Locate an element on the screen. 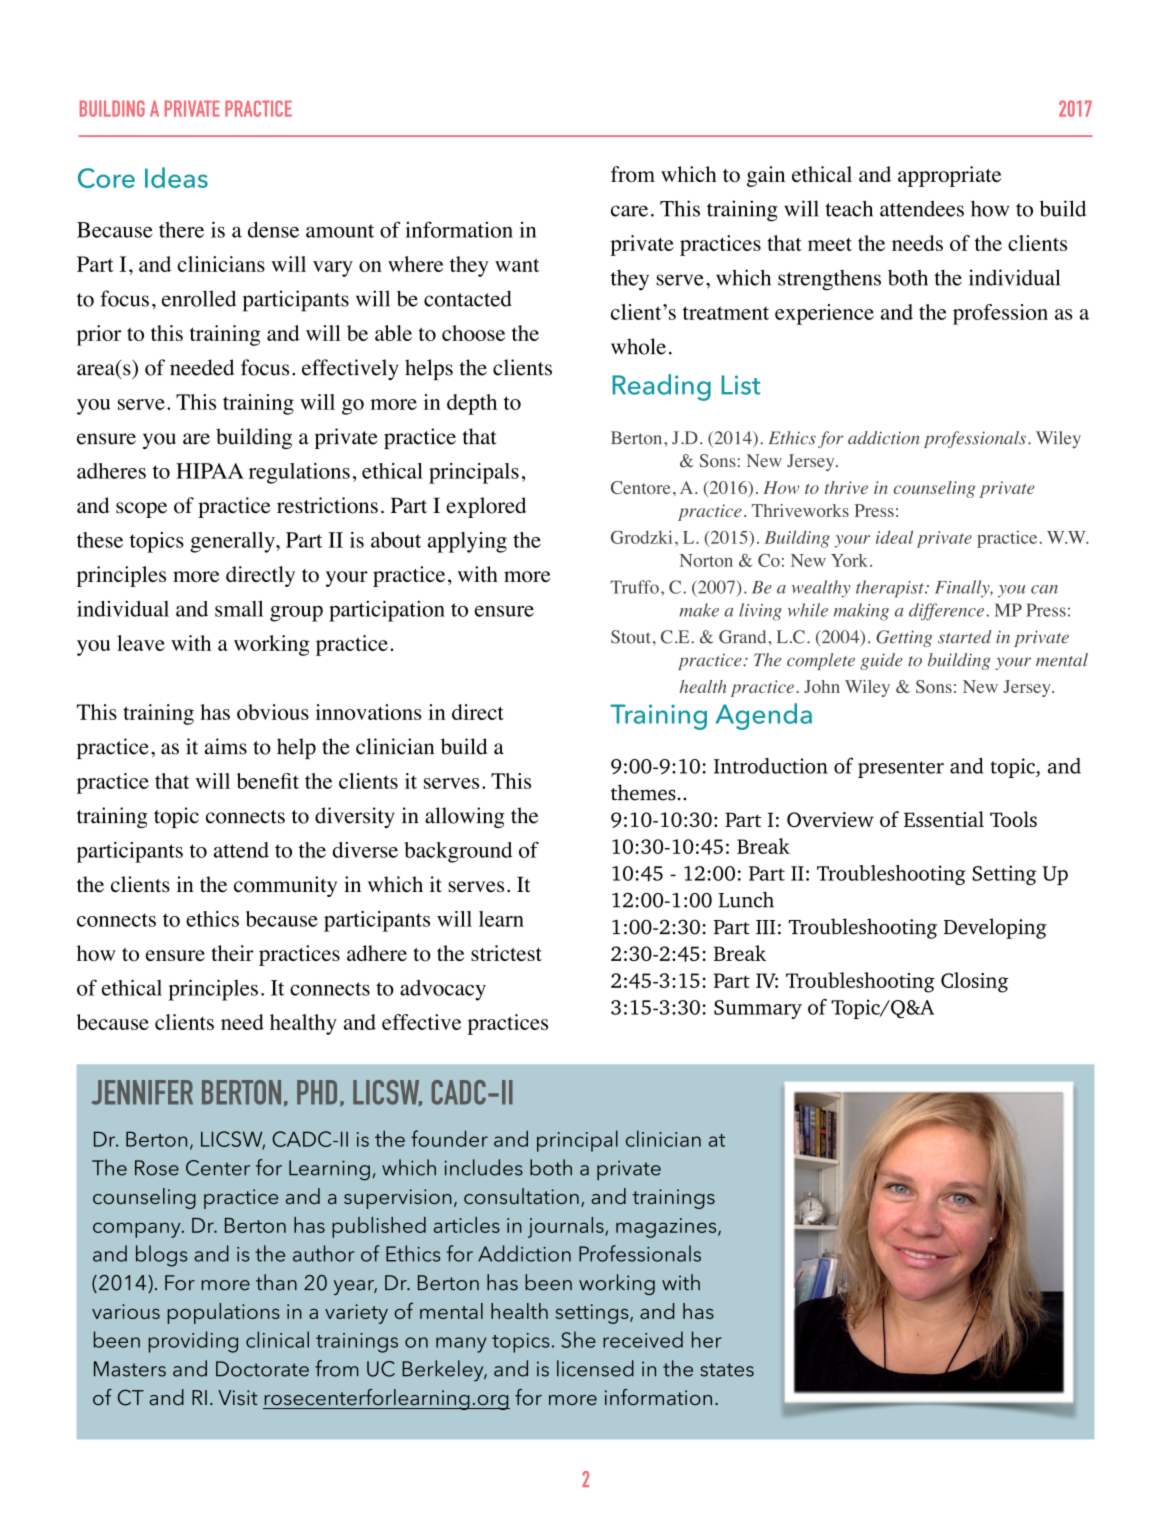  there is located at coordinates (181, 230).
